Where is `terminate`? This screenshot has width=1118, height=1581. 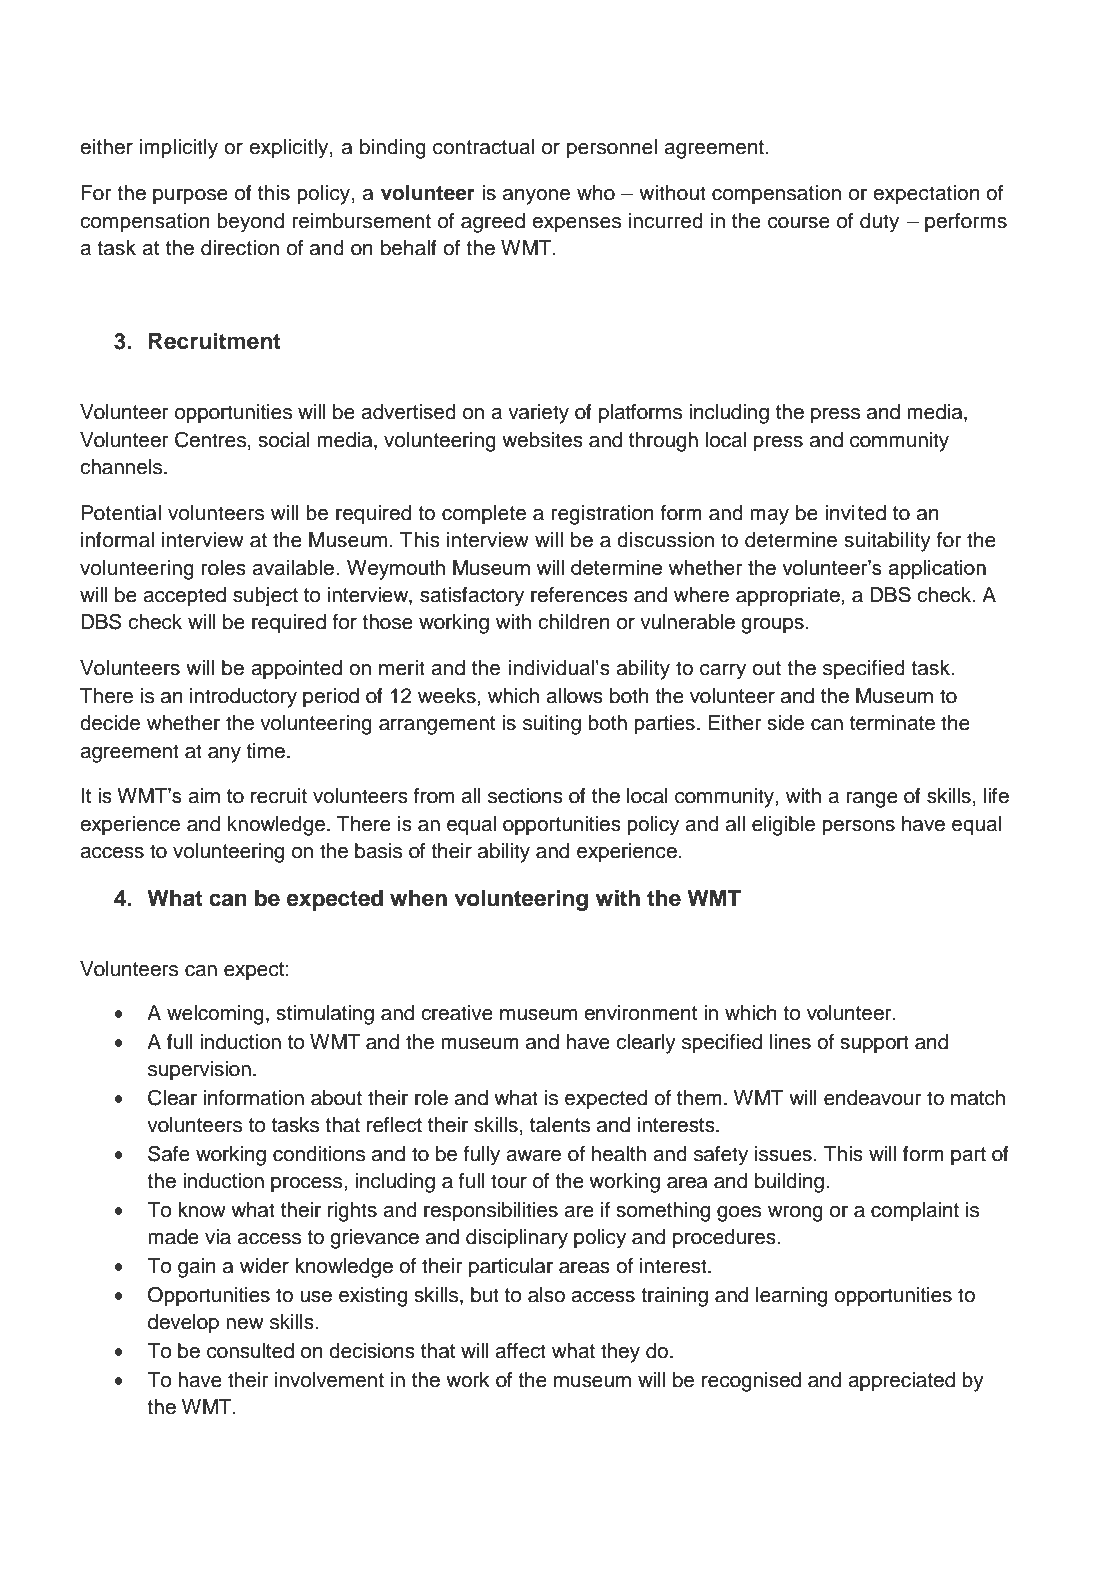 terminate is located at coordinates (892, 723).
